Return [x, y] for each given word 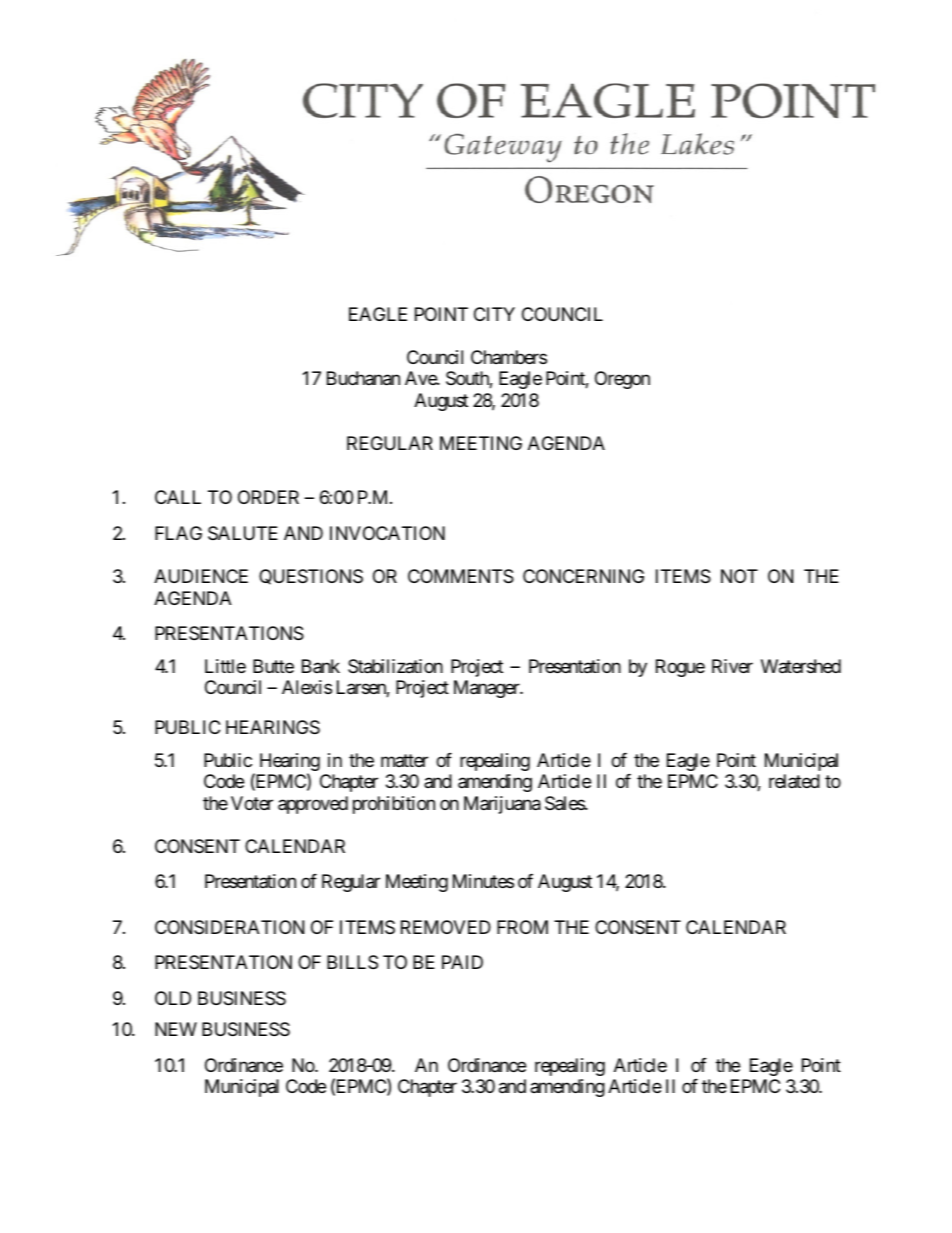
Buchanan [363, 378]
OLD [173, 998]
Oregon [622, 380]
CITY [494, 314]
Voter [252, 803]
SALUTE [243, 533]
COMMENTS [461, 576]
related [794, 781]
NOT [739, 576]
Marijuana [502, 805]
